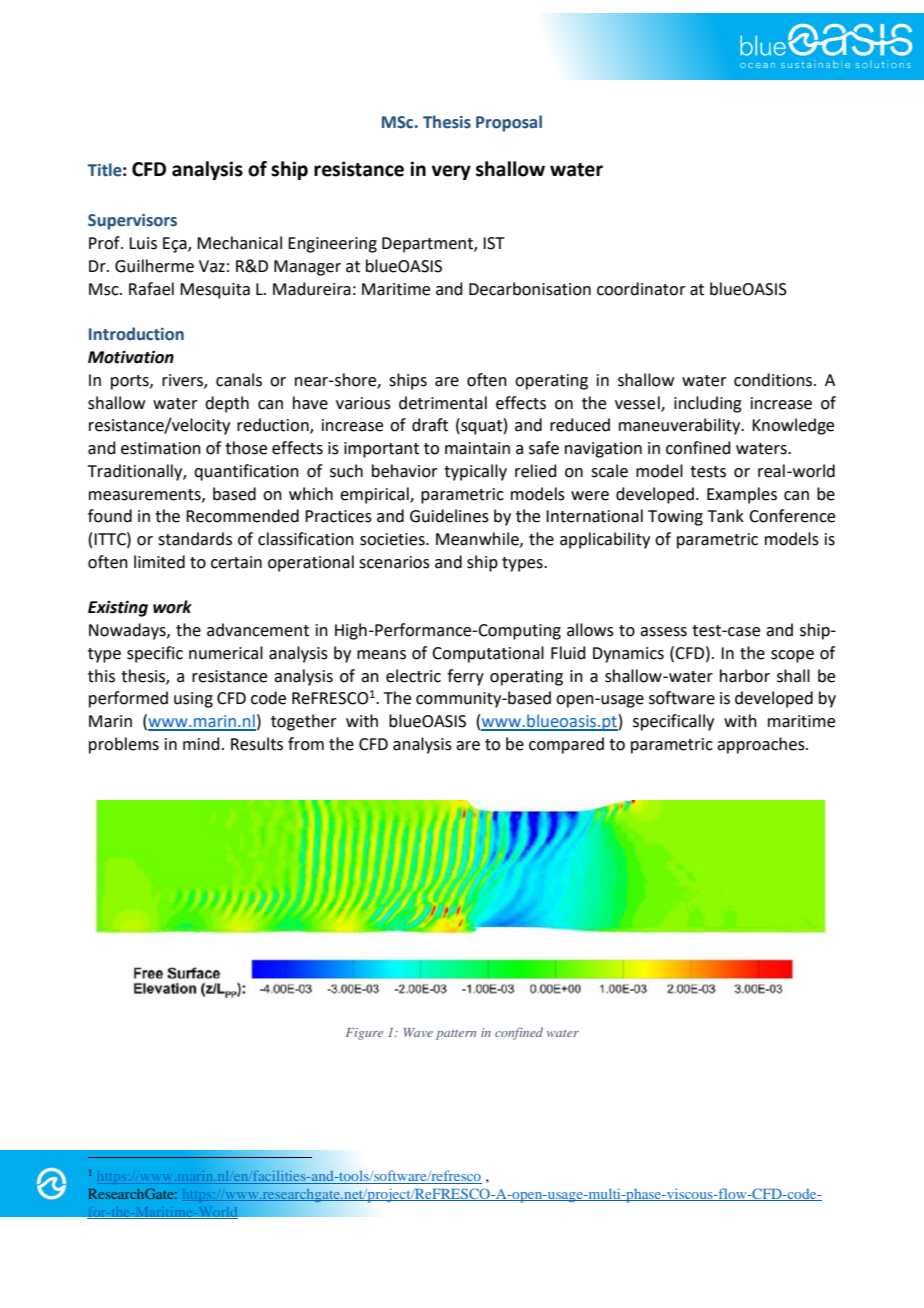 The width and height of the document is (924, 1308). I want to click on Figure, so click(364, 1034).
